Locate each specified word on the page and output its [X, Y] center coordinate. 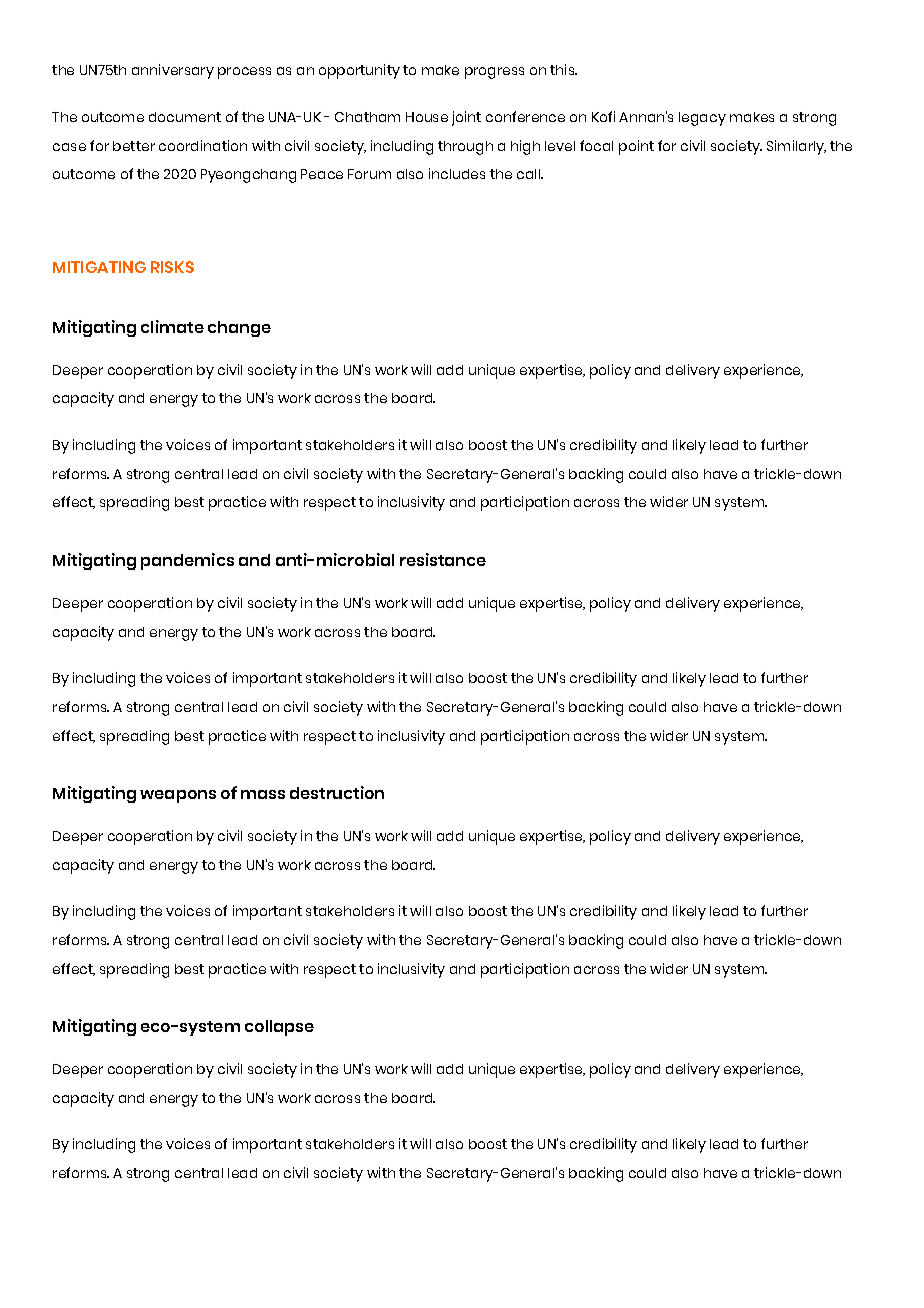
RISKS [172, 267]
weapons [178, 796]
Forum [369, 174]
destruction [337, 792]
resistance [443, 559]
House [427, 117]
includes [457, 173]
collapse [279, 1028]
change [239, 329]
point [636, 147]
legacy [702, 119]
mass [263, 794]
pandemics [187, 561]
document [185, 117]
